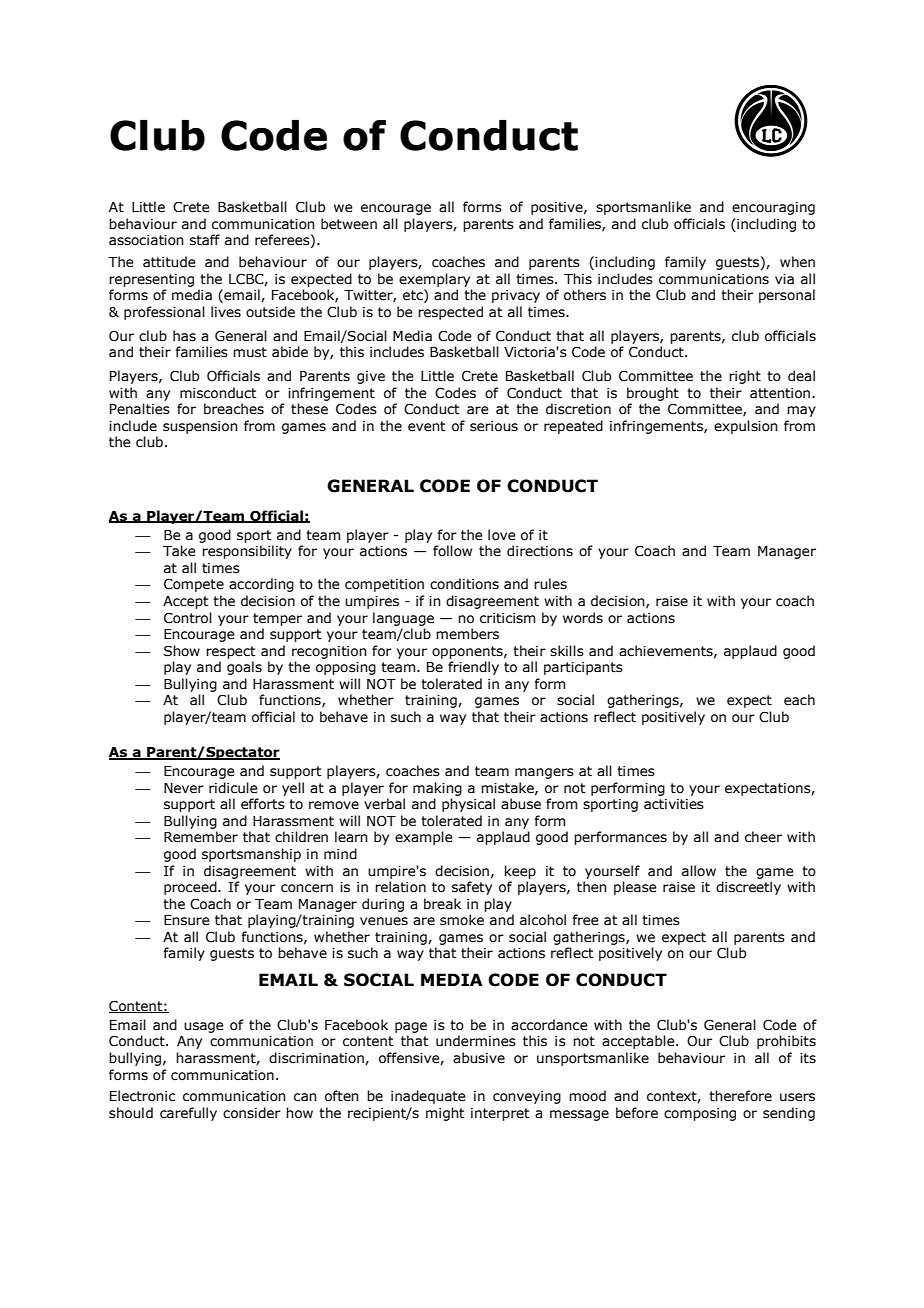 The height and width of the document is (1308, 924). I want to click on friendly, so click(473, 668).
